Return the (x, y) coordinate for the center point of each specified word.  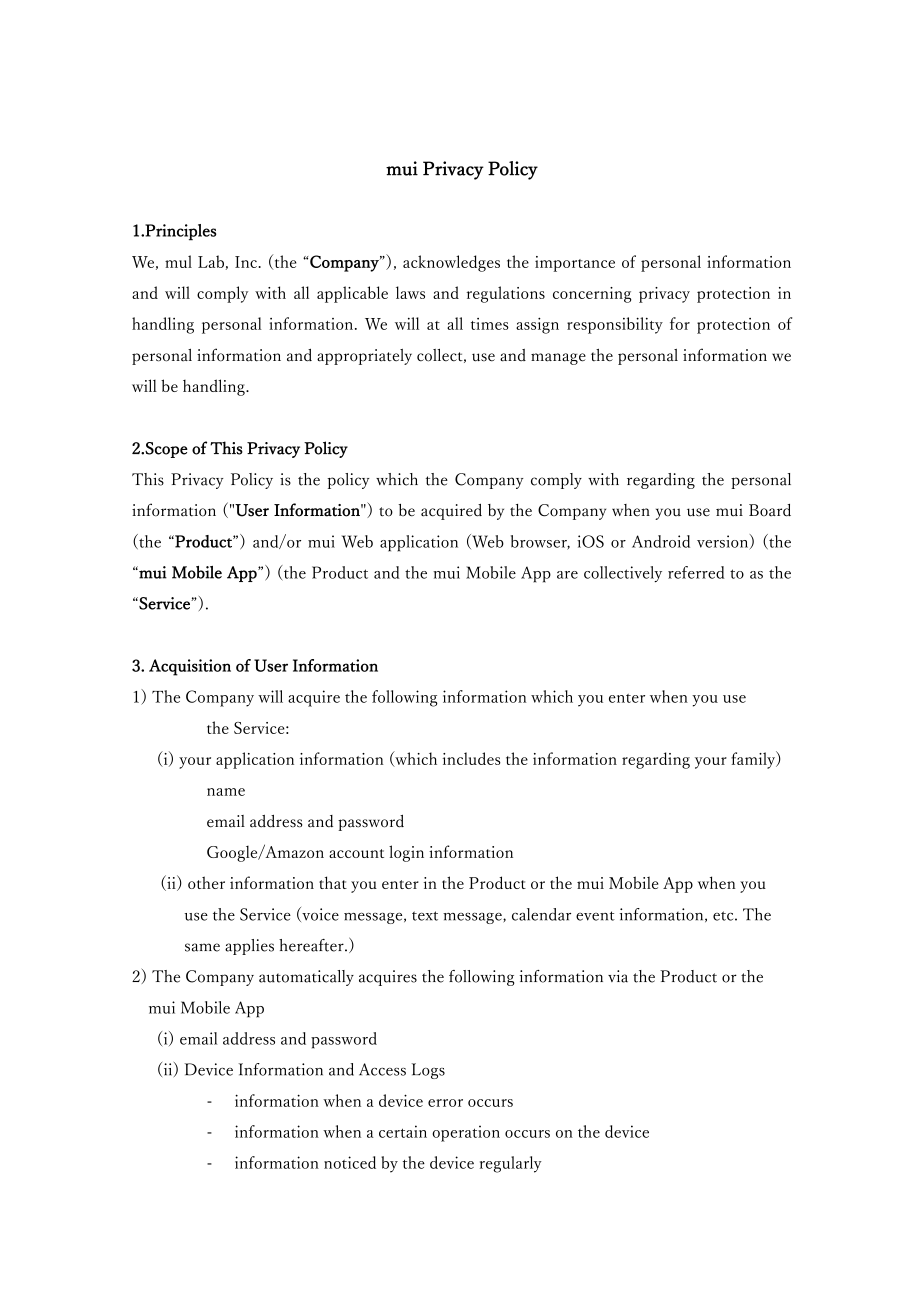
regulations (506, 294)
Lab (211, 261)
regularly (511, 1164)
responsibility (615, 325)
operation (466, 1133)
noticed (350, 1162)
